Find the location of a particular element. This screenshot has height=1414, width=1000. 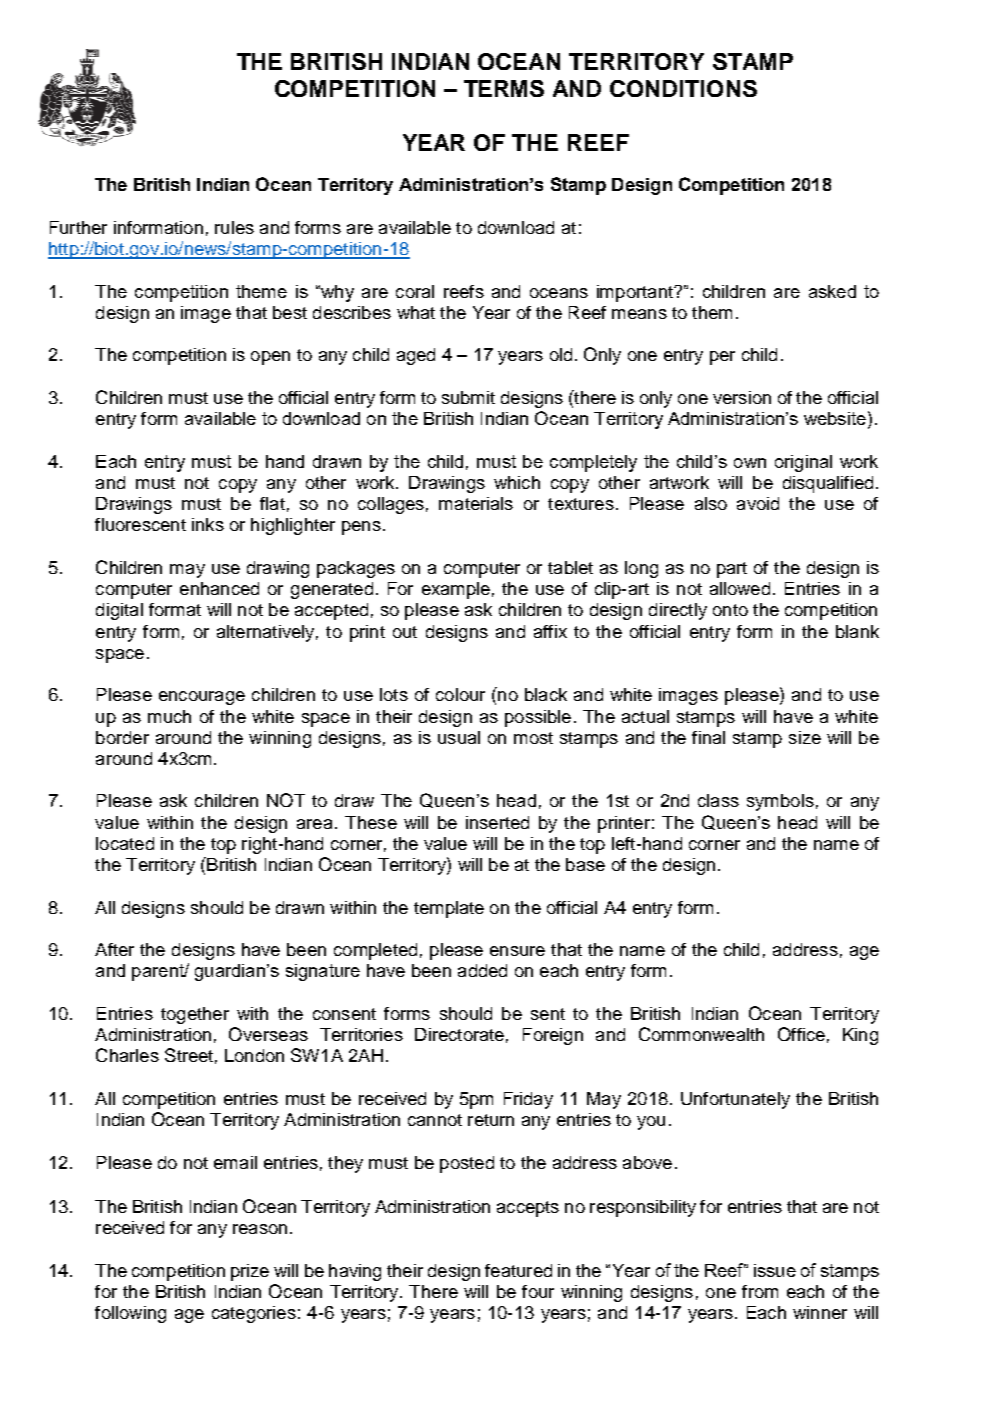

fluorescent is located at coordinates (140, 524).
